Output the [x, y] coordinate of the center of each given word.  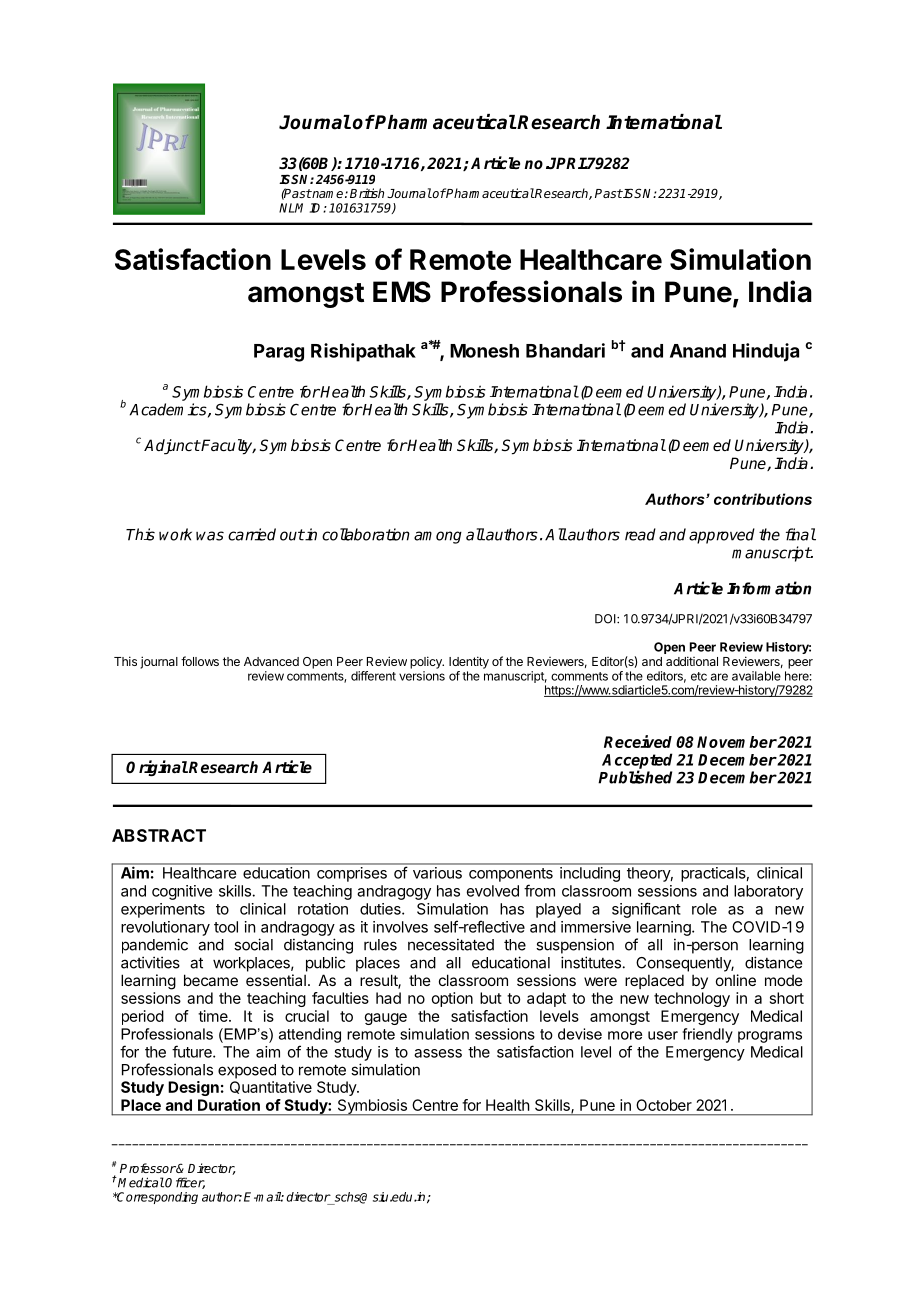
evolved [493, 891]
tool [226, 927]
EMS [402, 292]
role [704, 909]
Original [157, 768]
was [210, 536]
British [367, 193]
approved [722, 536]
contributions [763, 499]
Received [638, 741]
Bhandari [565, 350]
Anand [698, 351]
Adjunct [172, 447]
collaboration [366, 534]
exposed [247, 1071]
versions [422, 676]
